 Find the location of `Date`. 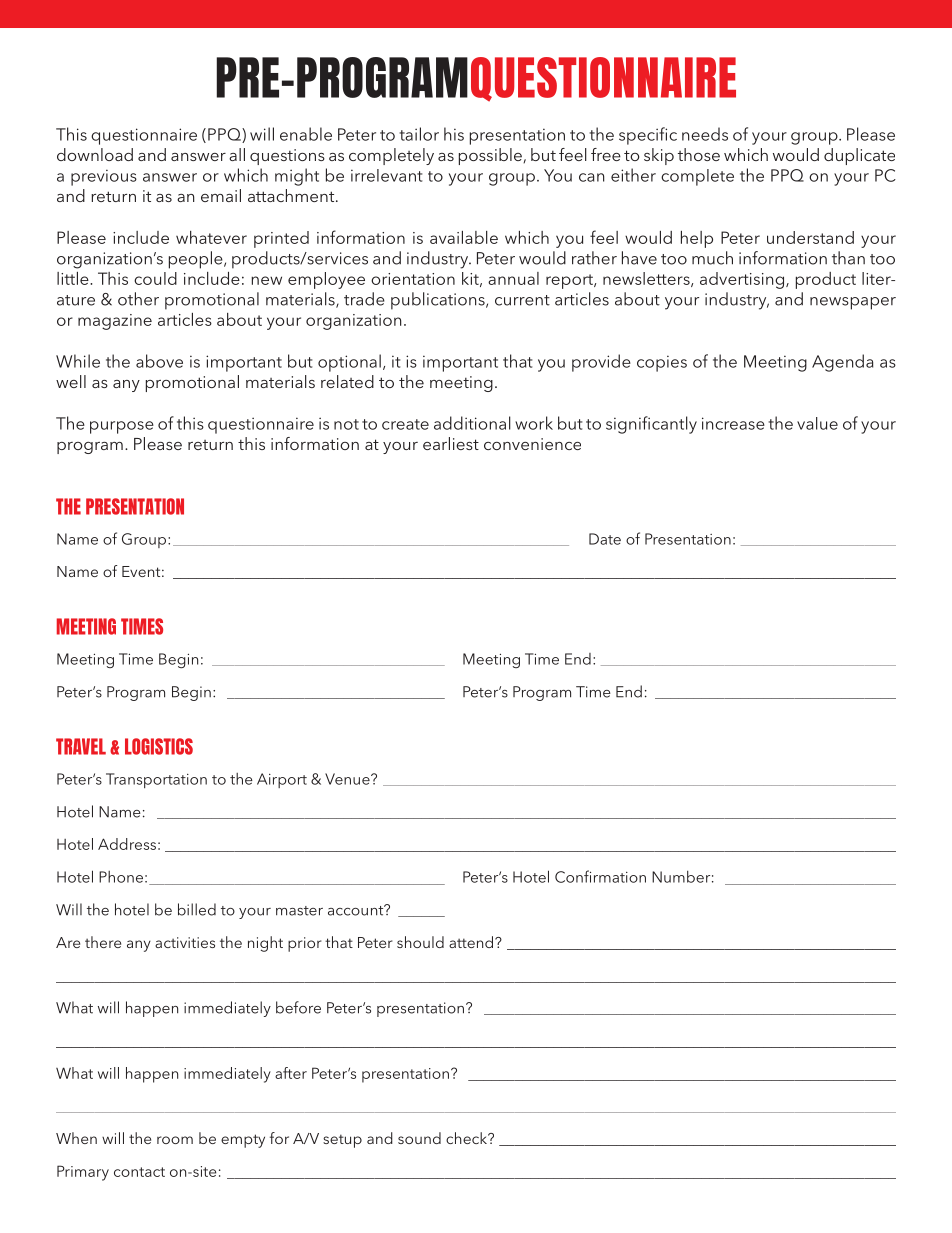

Date is located at coordinates (605, 539).
